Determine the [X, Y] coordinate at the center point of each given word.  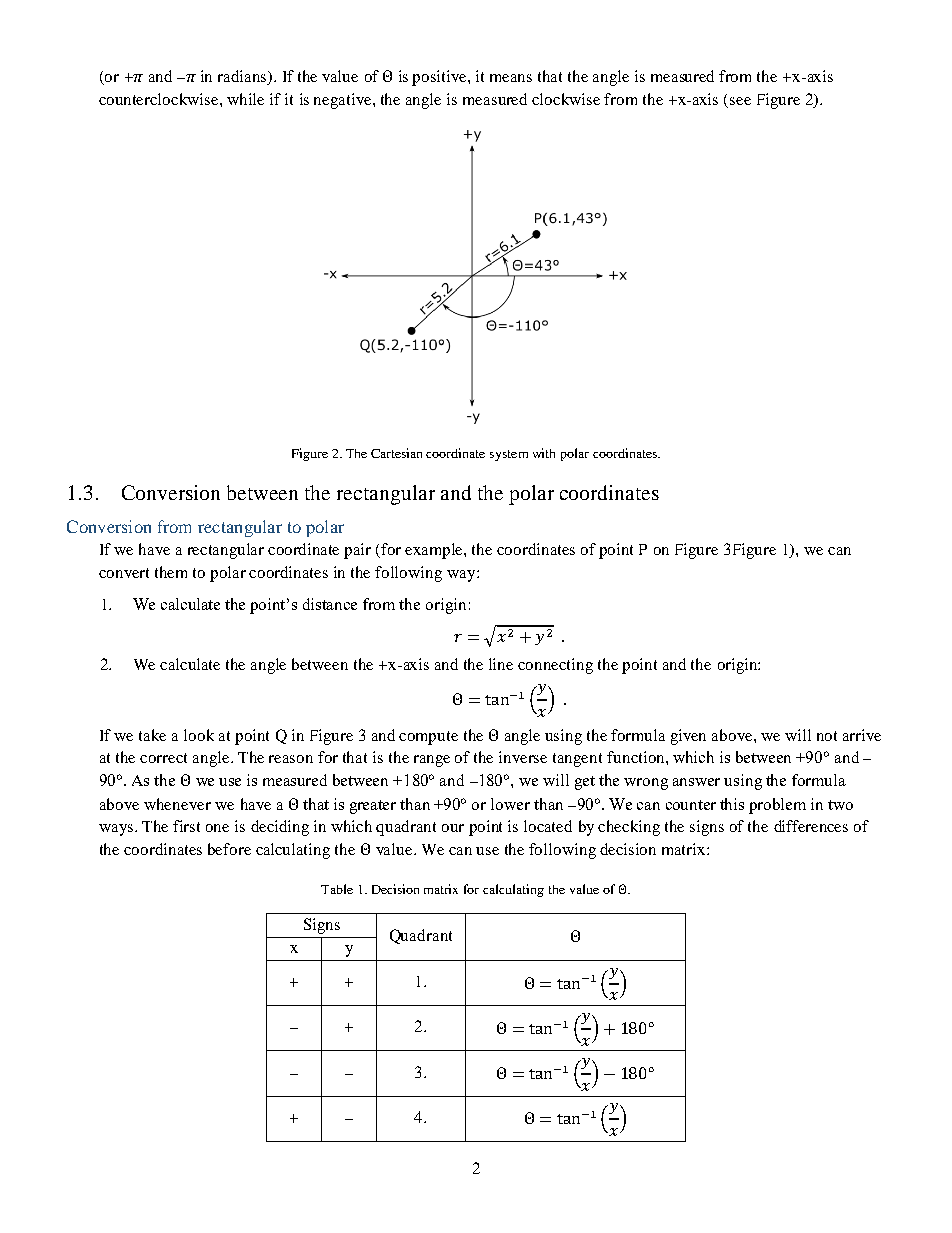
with [544, 453]
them [171, 572]
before [229, 849]
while [245, 99]
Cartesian [396, 453]
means [511, 78]
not [827, 736]
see [740, 101]
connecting [555, 666]
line [501, 664]
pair [357, 551]
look [199, 735]
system [509, 455]
